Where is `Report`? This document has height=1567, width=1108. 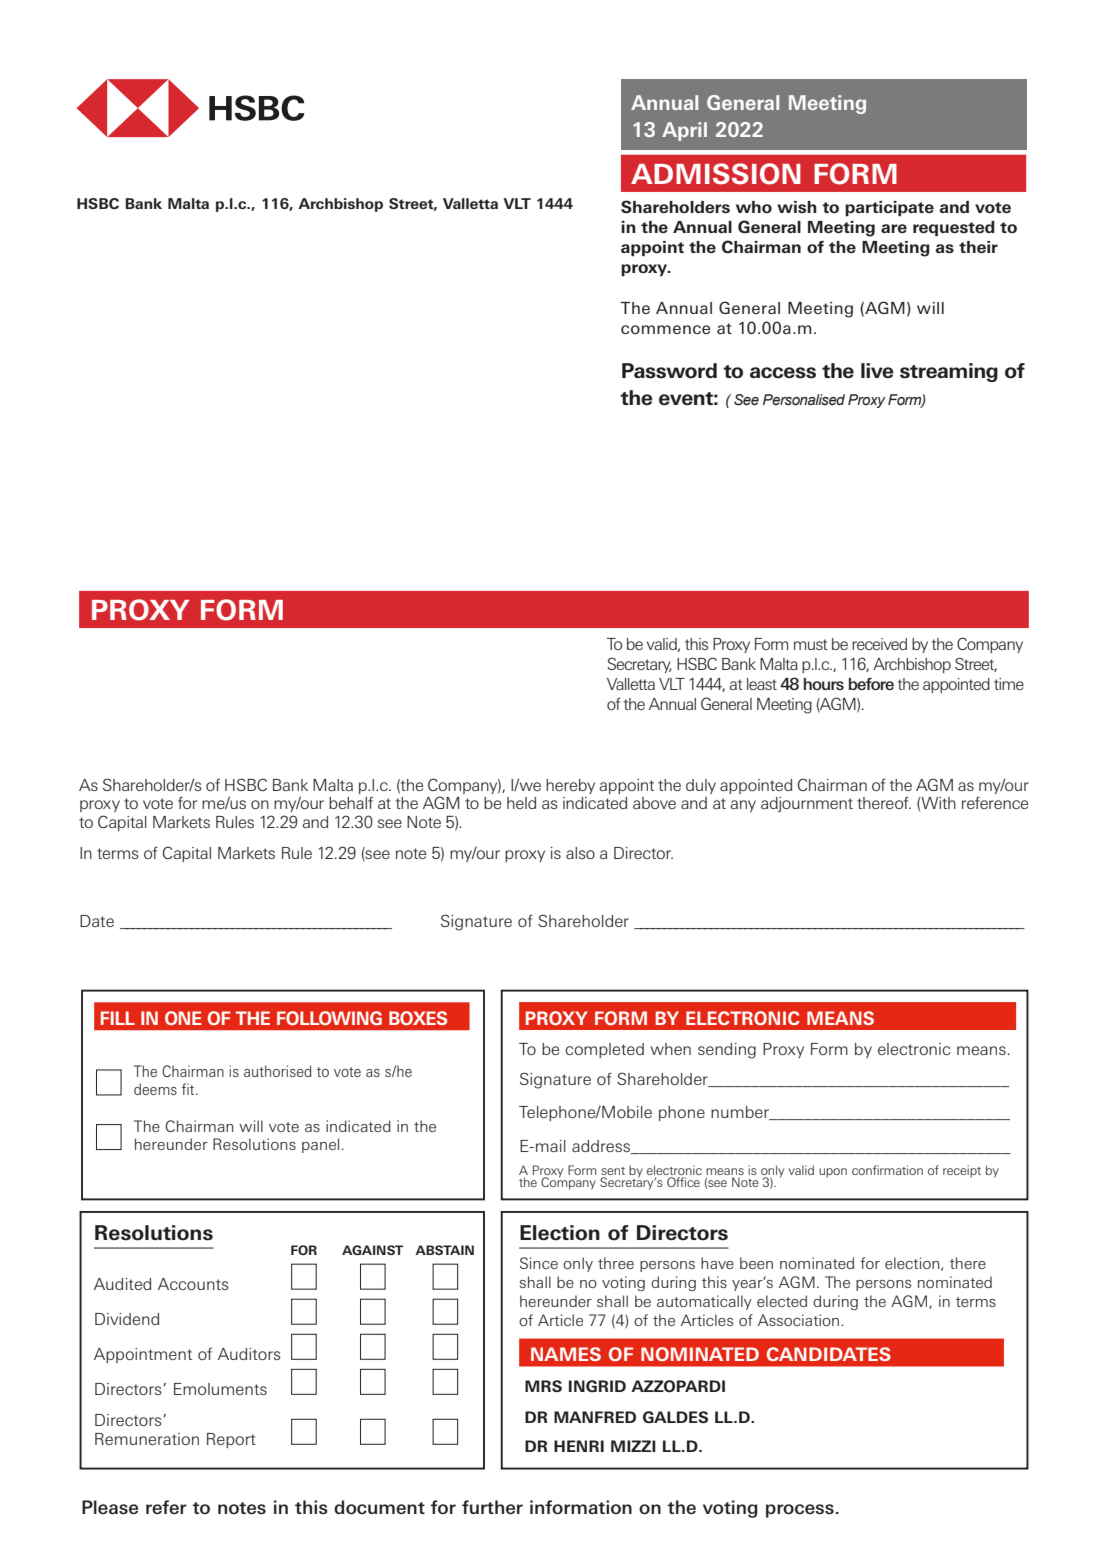 Report is located at coordinates (231, 1440).
